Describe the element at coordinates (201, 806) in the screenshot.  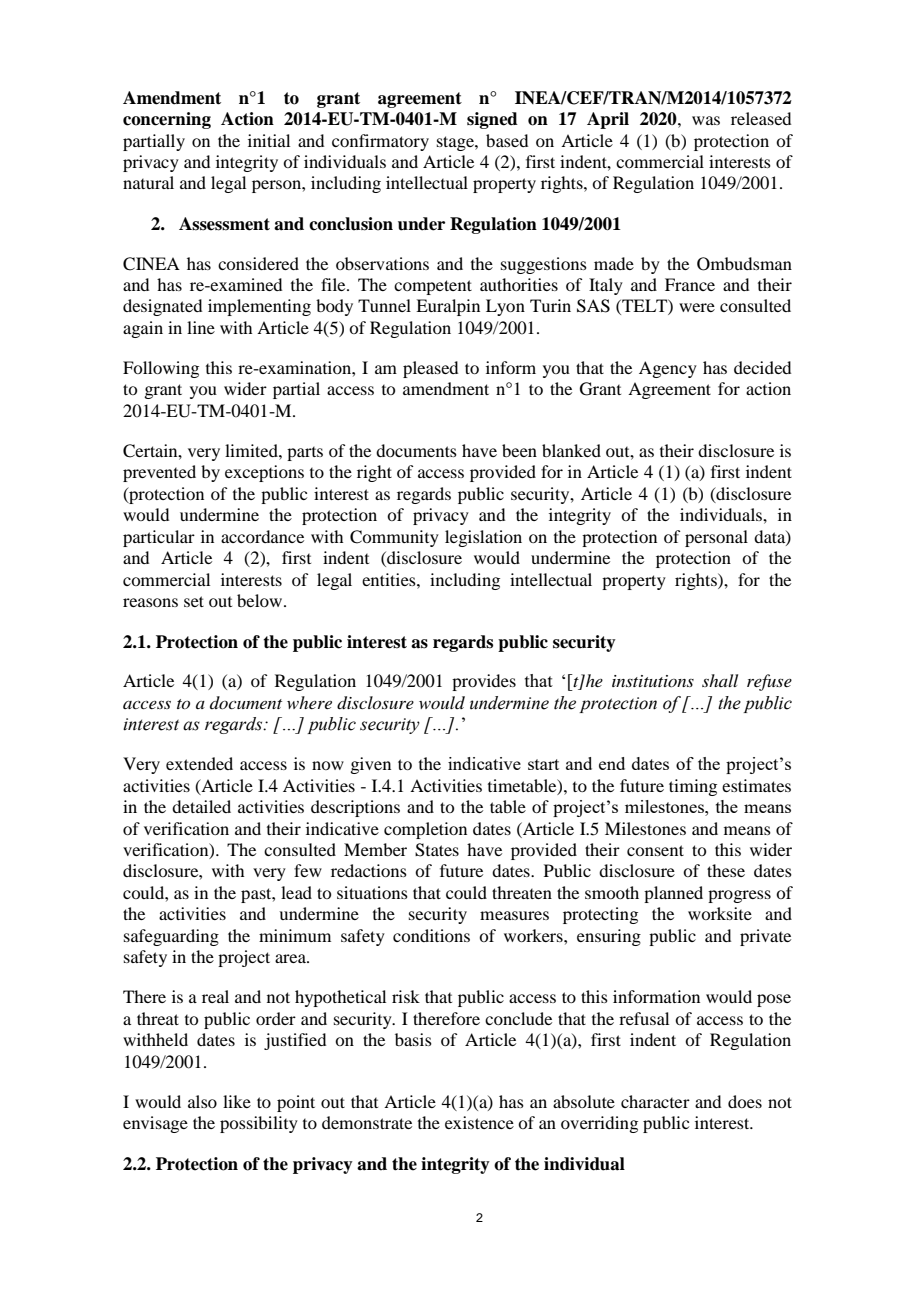
I see `detailed` at that location.
